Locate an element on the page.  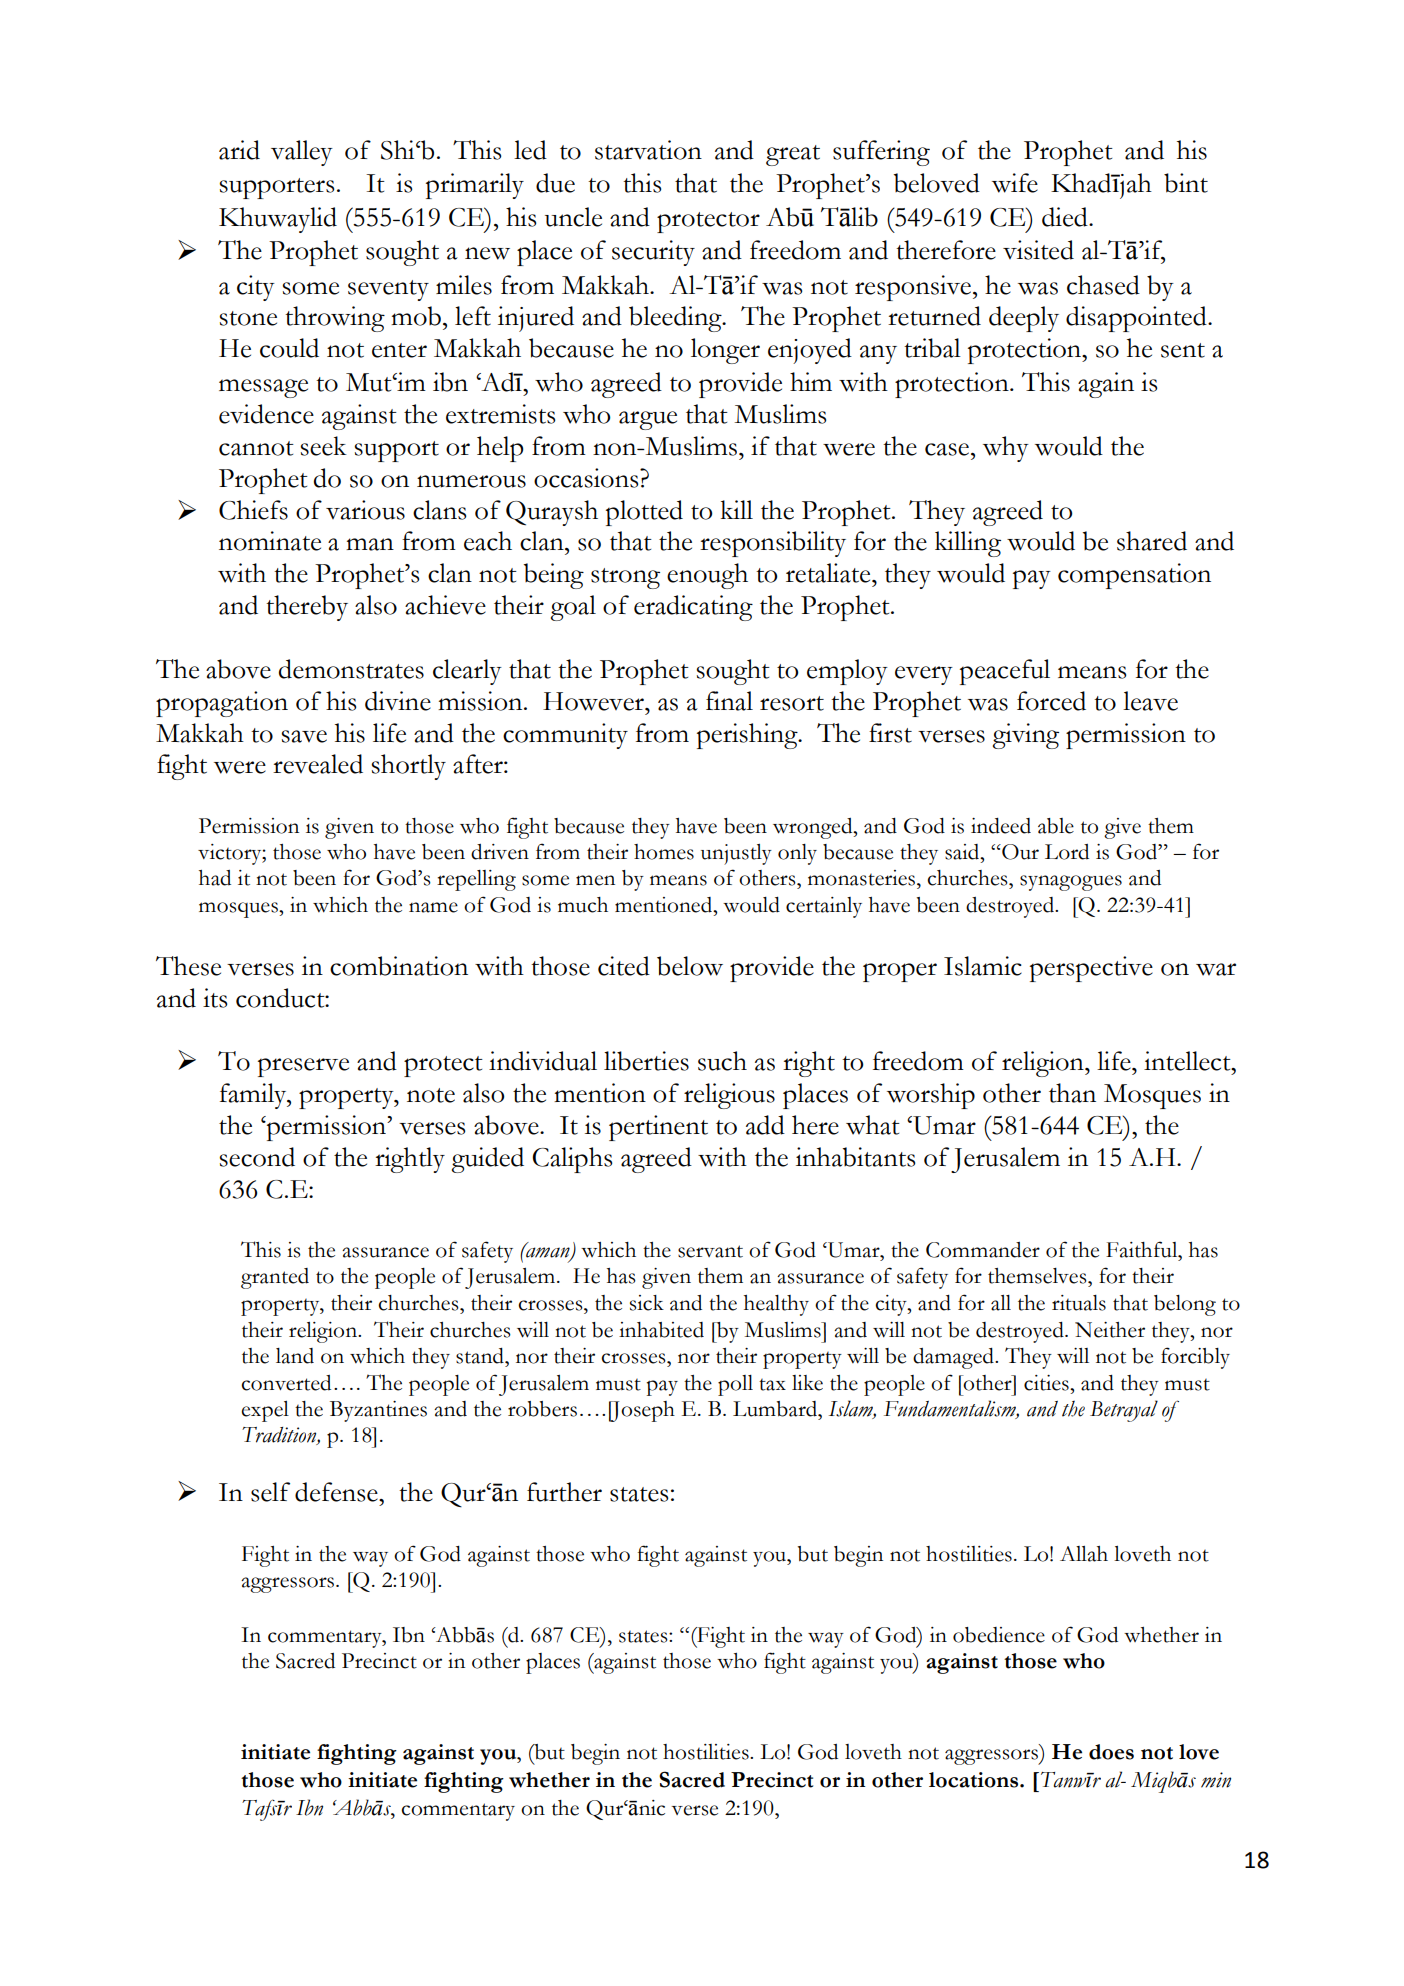
Betrayal is located at coordinates (1124, 1411).
